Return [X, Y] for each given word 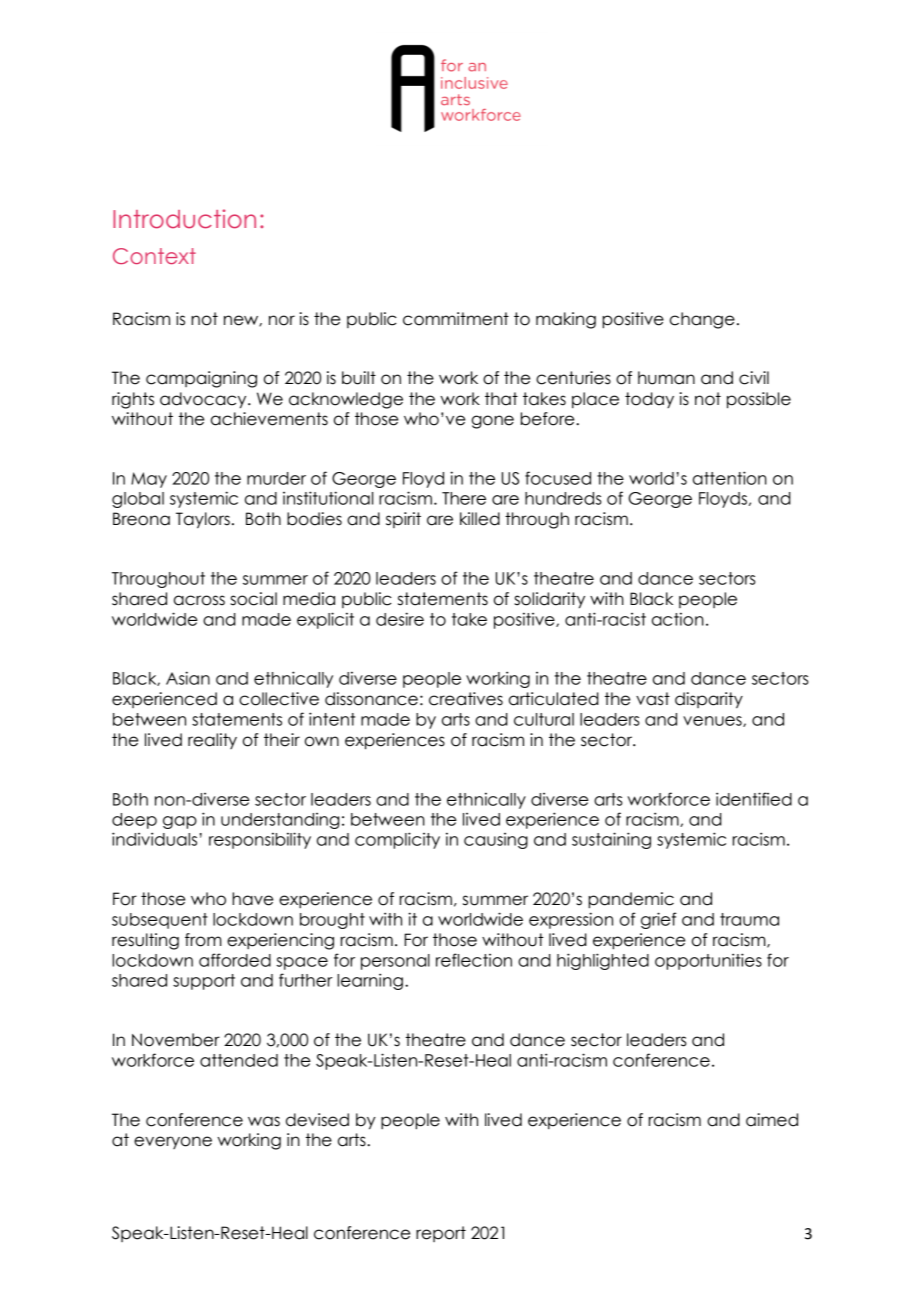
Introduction [184, 219]
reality [212, 741]
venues [713, 721]
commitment [456, 319]
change [702, 320]
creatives [466, 699]
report [441, 1234]
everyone [173, 1142]
